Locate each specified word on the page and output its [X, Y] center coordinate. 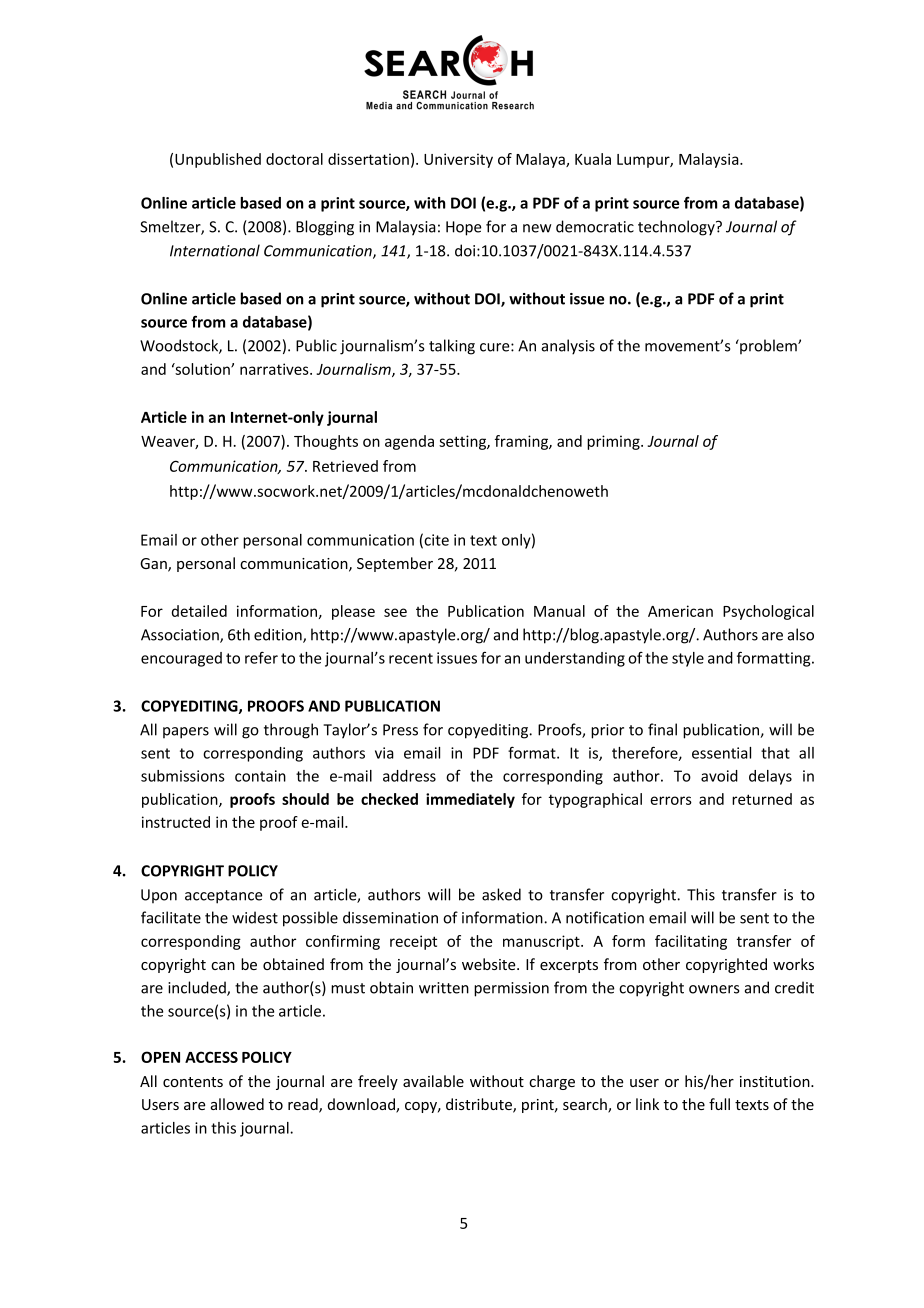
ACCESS [211, 1057]
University [458, 160]
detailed [199, 611]
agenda [409, 442]
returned [762, 799]
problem [768, 346]
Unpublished [218, 160]
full [719, 1104]
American [680, 611]
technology [677, 228]
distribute [480, 1105]
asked [501, 894]
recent [411, 658]
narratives [275, 369]
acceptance [224, 897]
